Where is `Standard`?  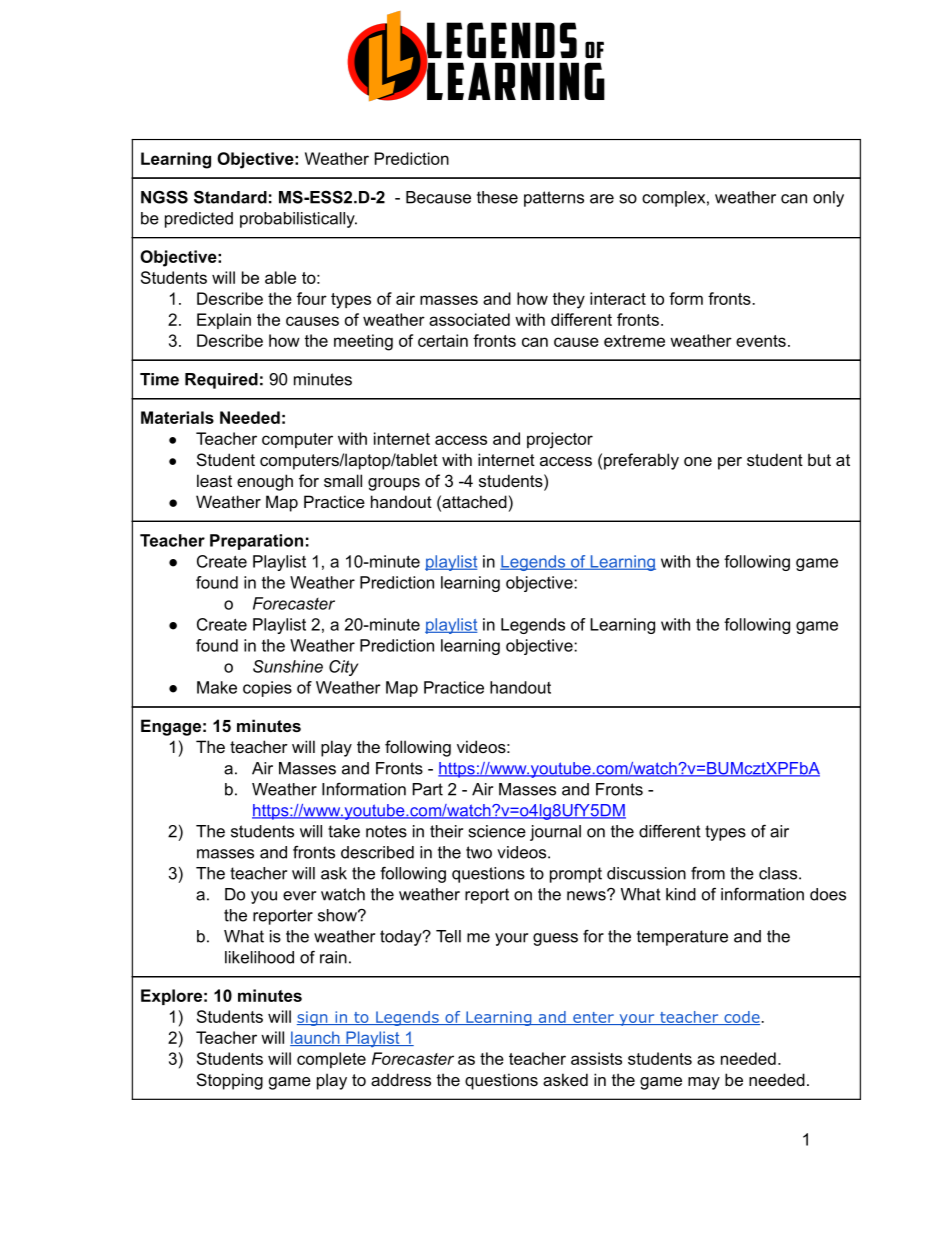 Standard is located at coordinates (230, 197).
